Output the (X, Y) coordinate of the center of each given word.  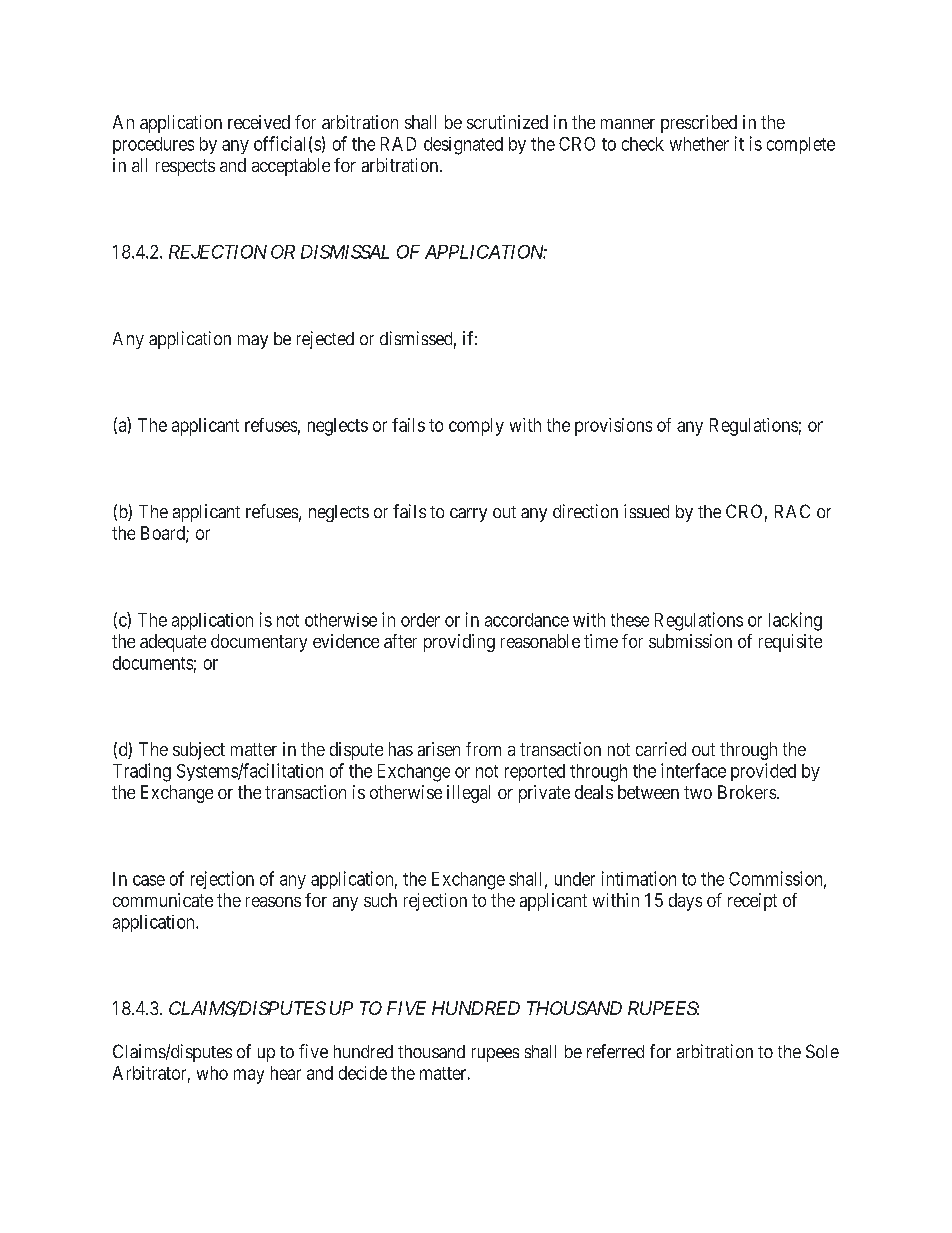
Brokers (747, 792)
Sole (822, 1051)
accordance (527, 620)
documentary (259, 643)
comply (476, 427)
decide (363, 1073)
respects (185, 167)
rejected (325, 340)
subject (199, 751)
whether (699, 144)
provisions (613, 427)
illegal (468, 794)
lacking (795, 621)
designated (463, 146)
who (212, 1073)
